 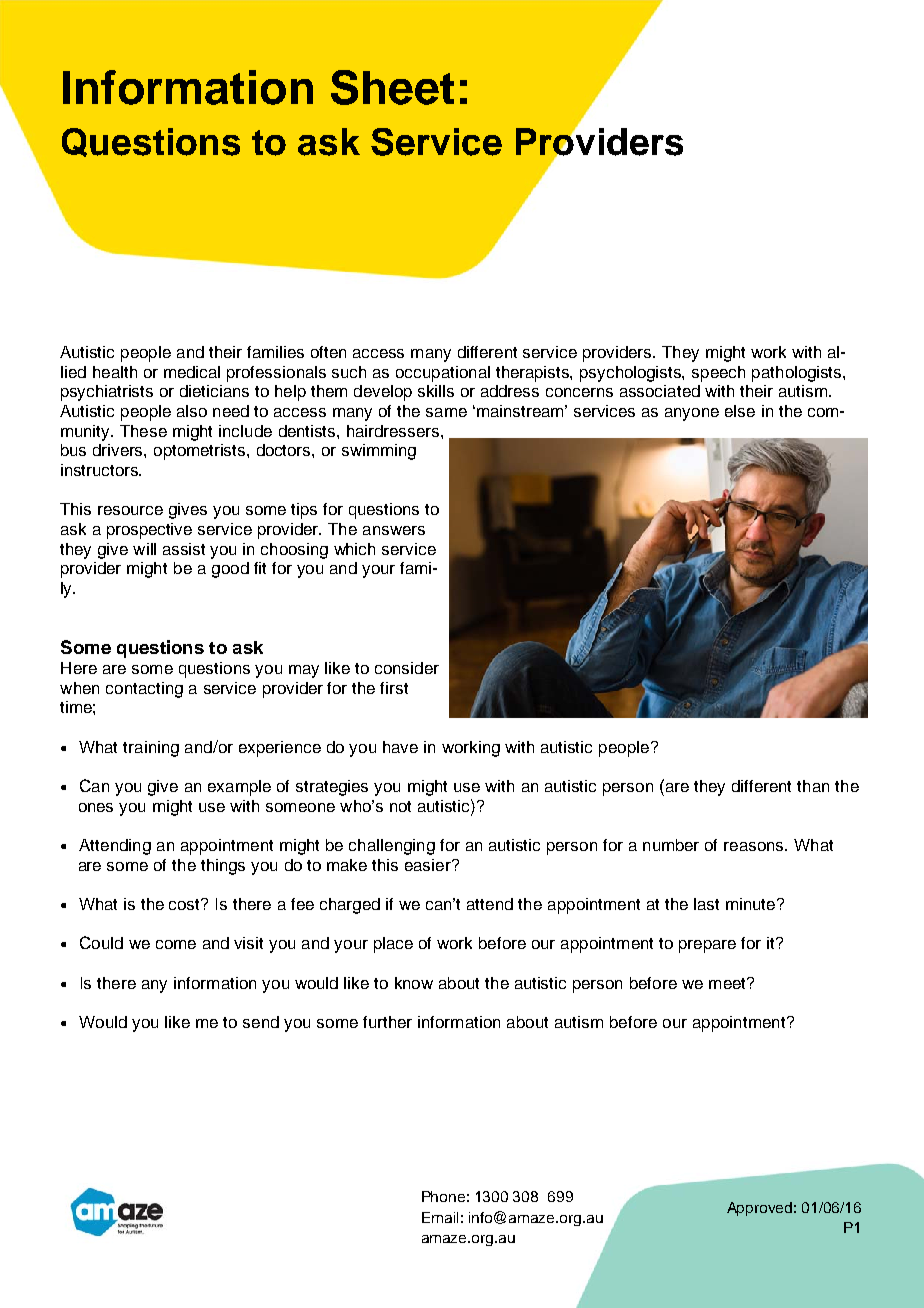 I want to click on else, so click(x=740, y=411).
